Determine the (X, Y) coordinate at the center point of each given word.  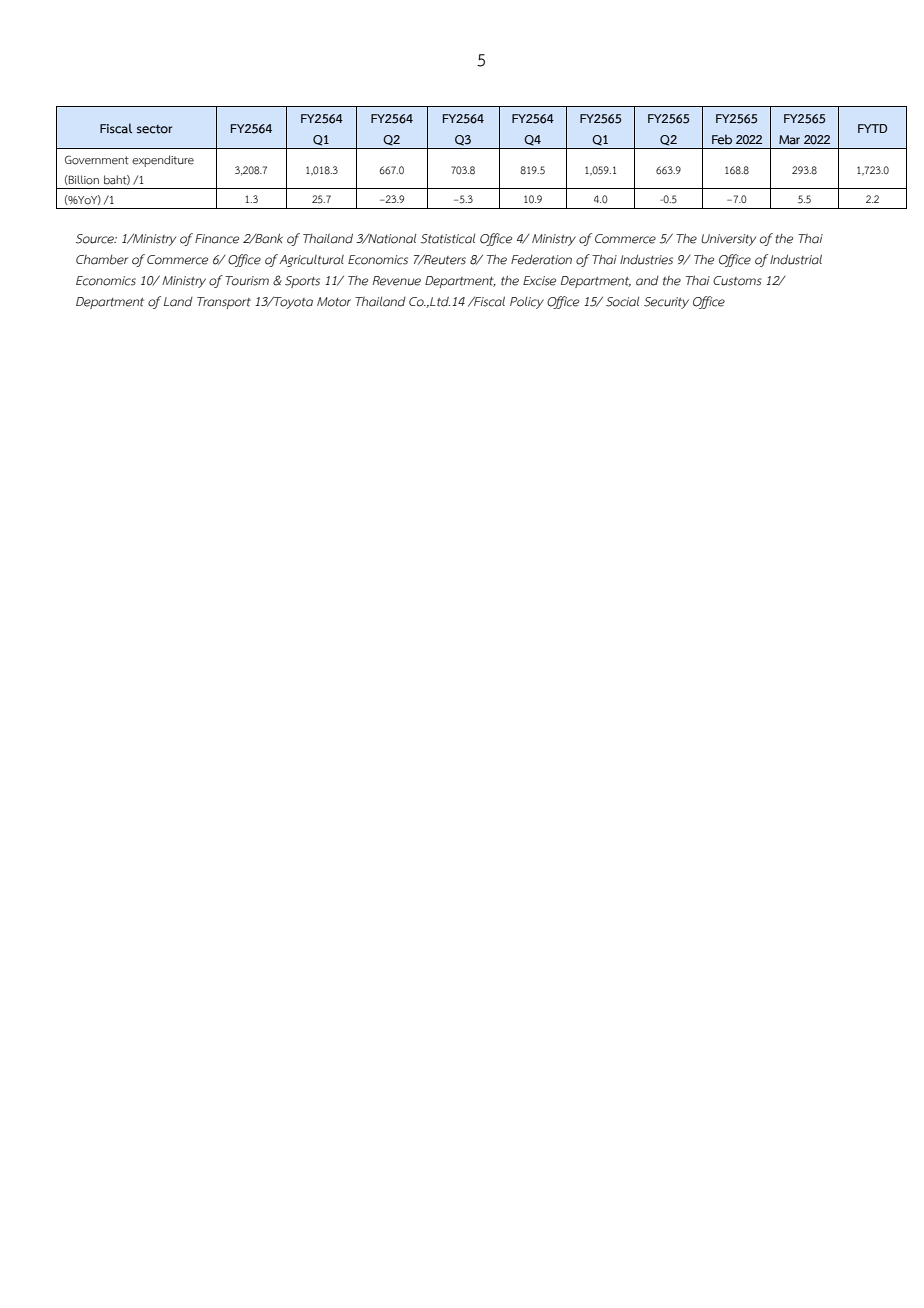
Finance (217, 239)
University (728, 240)
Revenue (397, 281)
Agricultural (311, 261)
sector (154, 129)
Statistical (448, 239)
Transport (224, 303)
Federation (541, 260)
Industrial (796, 259)
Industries (646, 259)
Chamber (102, 260)
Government (97, 160)
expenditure (163, 161)
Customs (737, 281)
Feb (722, 139)
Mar (789, 140)
